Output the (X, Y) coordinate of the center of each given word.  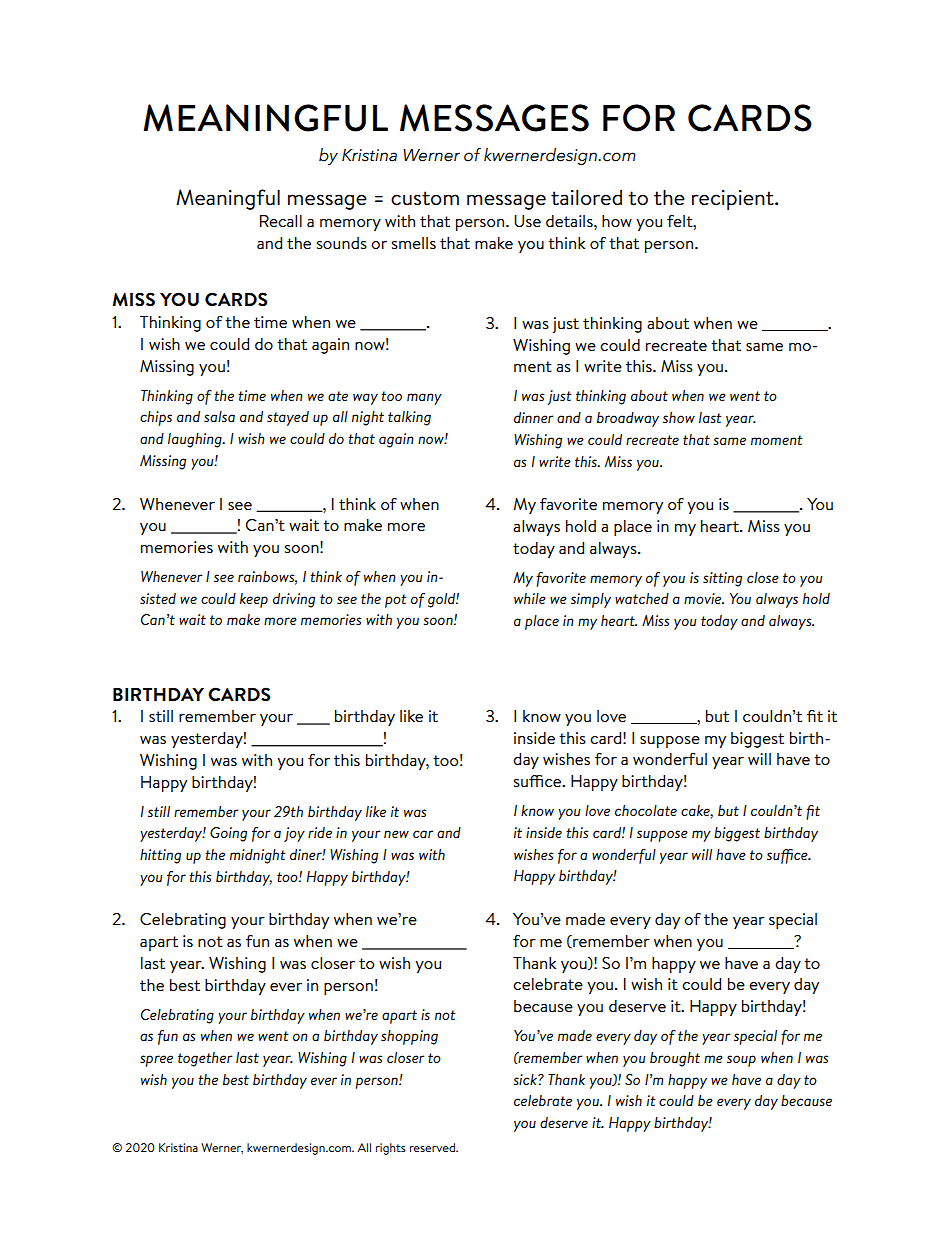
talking (409, 418)
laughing (196, 440)
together (205, 1059)
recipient (734, 200)
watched (642, 598)
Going (228, 834)
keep (254, 600)
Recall (281, 221)
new (396, 834)
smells (414, 243)
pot (396, 601)
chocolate (646, 810)
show (679, 417)
